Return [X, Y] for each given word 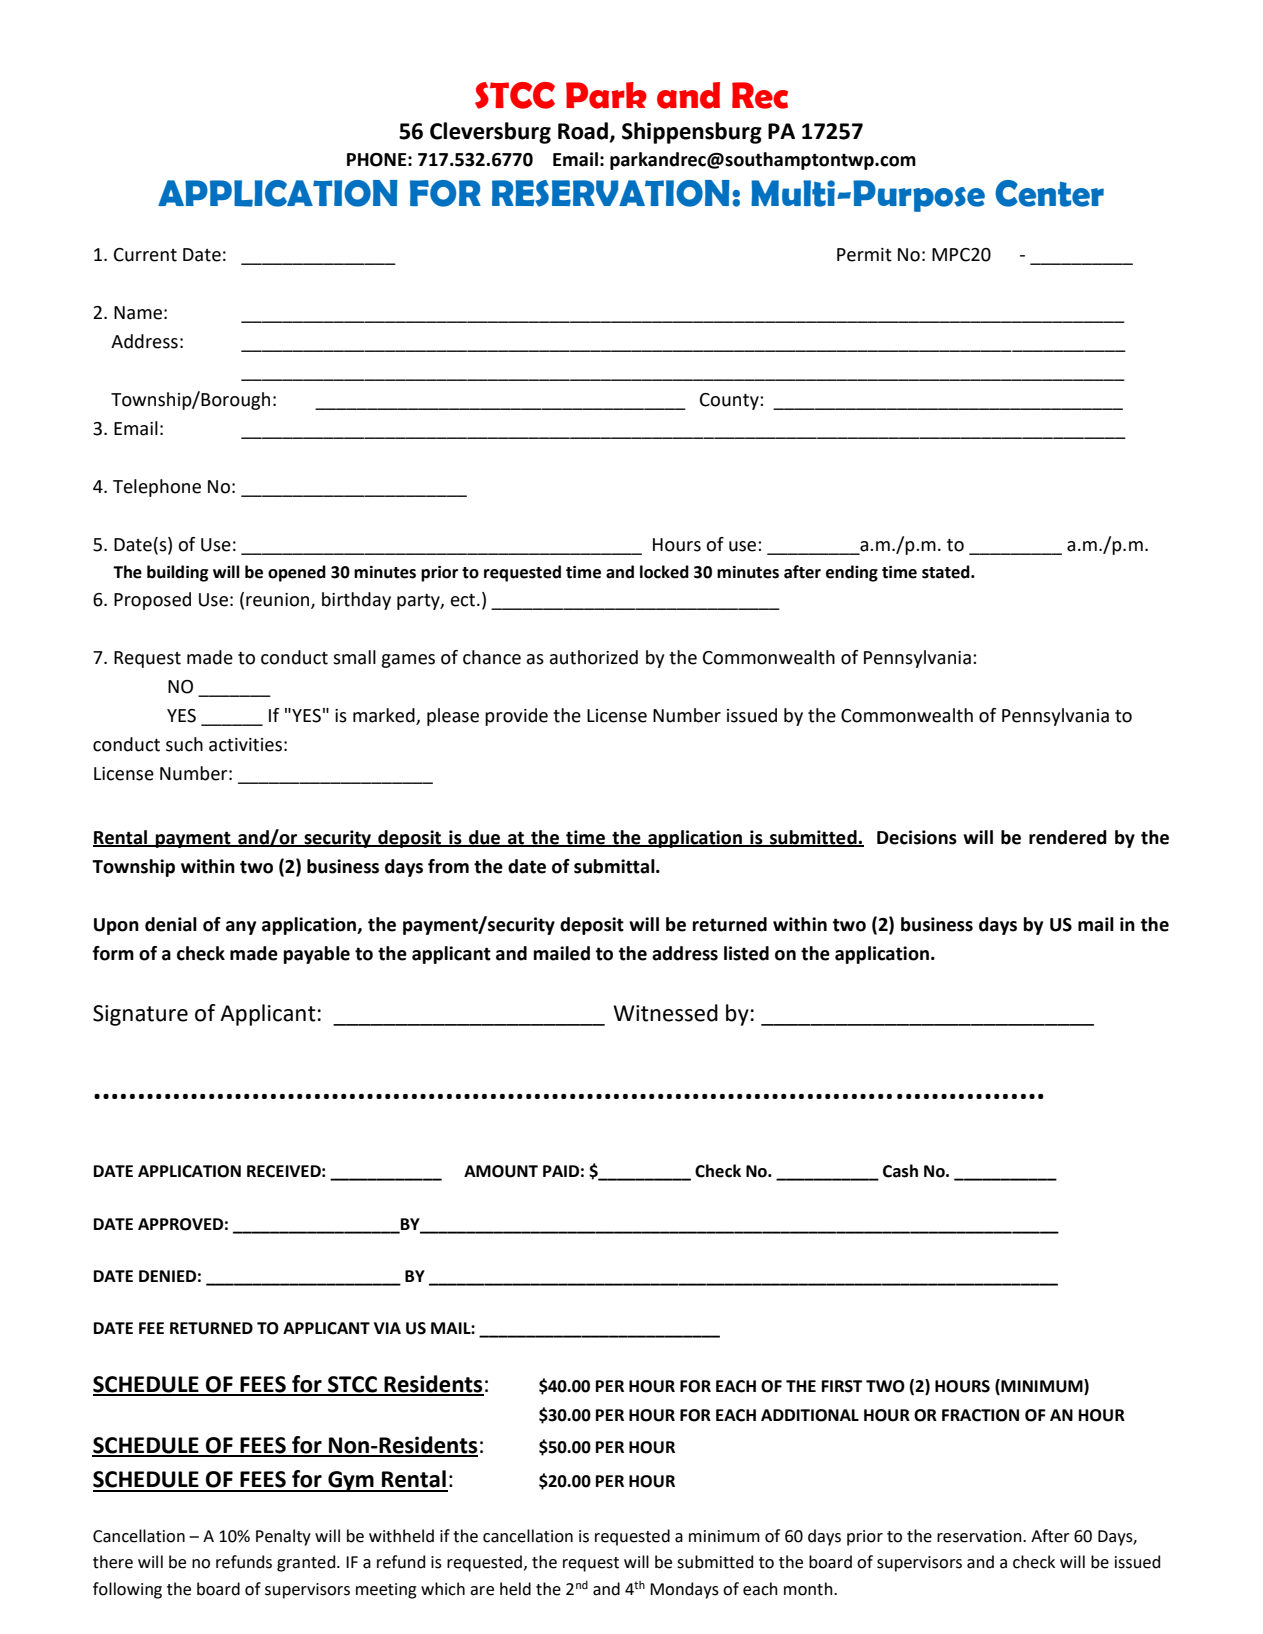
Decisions [917, 837]
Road [584, 132]
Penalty [283, 1537]
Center [1049, 193]
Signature [140, 1015]
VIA [387, 1328]
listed [746, 953]
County [730, 401]
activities [245, 745]
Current [145, 255]
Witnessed [665, 1013]
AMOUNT [501, 1171]
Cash [900, 1171]
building [177, 573]
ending [852, 573]
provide [516, 717]
